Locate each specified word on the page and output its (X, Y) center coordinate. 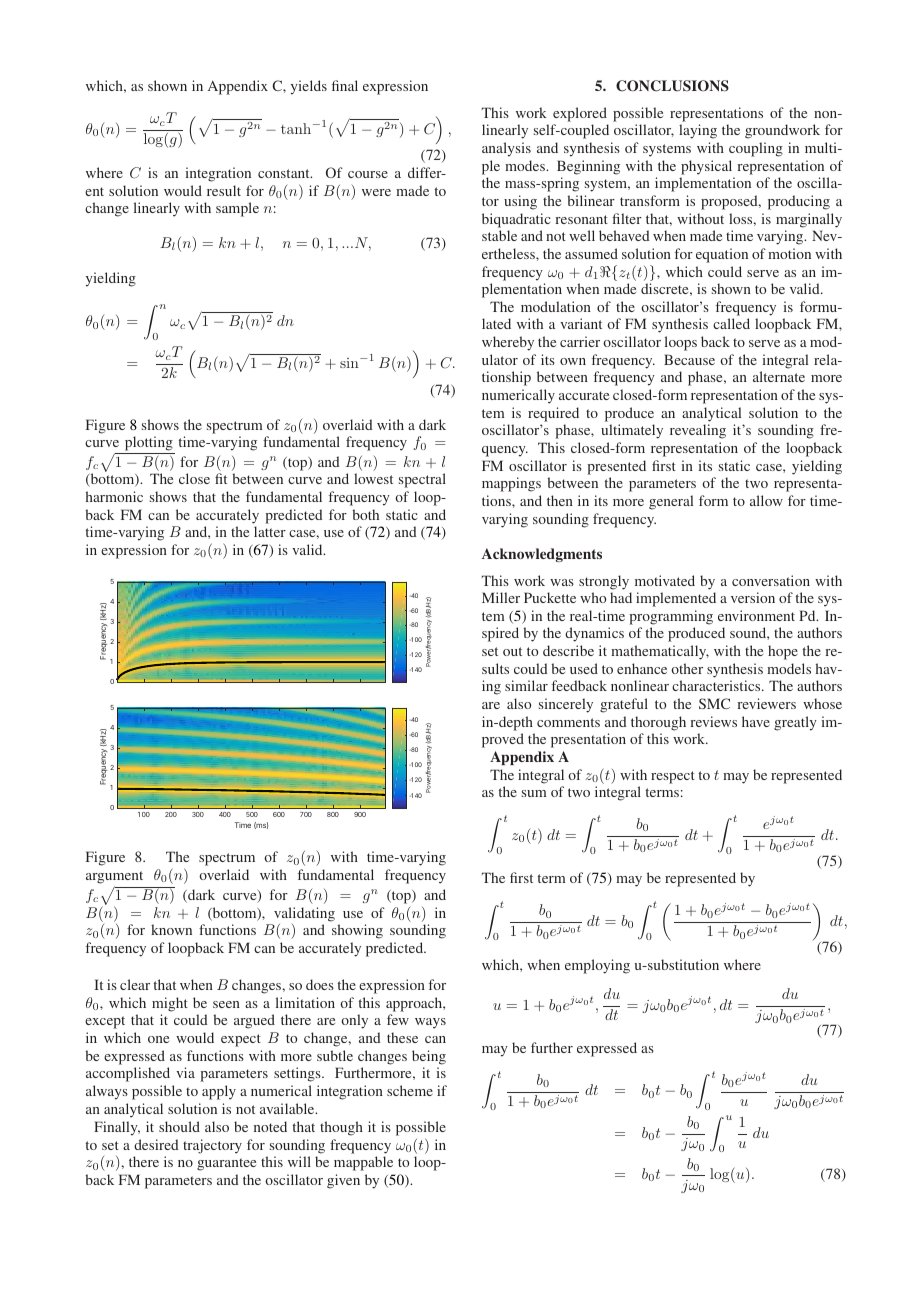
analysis (506, 149)
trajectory (212, 1146)
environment (756, 615)
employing (597, 966)
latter (270, 531)
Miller (501, 597)
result (224, 190)
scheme (410, 1090)
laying (698, 131)
